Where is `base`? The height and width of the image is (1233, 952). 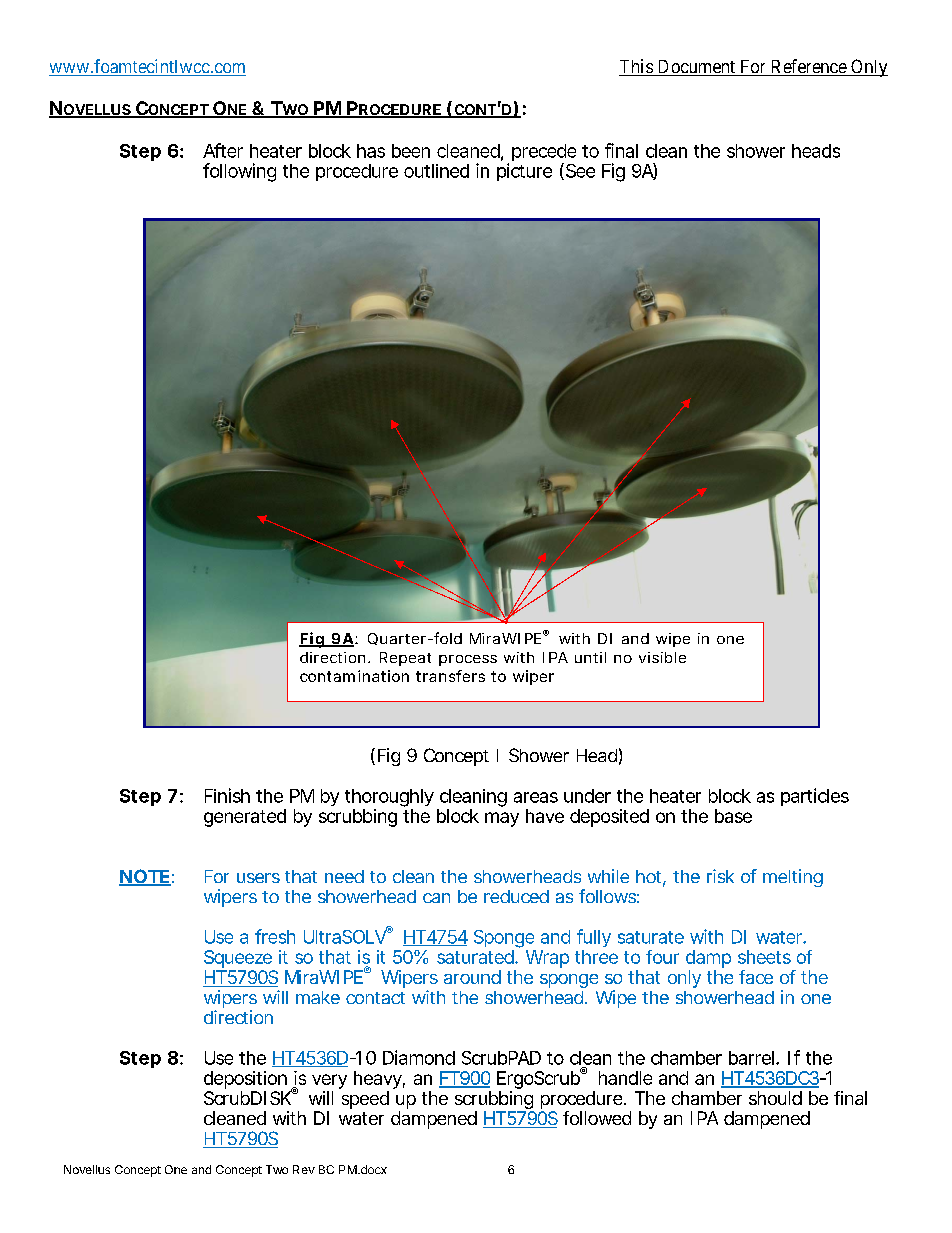
base is located at coordinates (733, 816).
